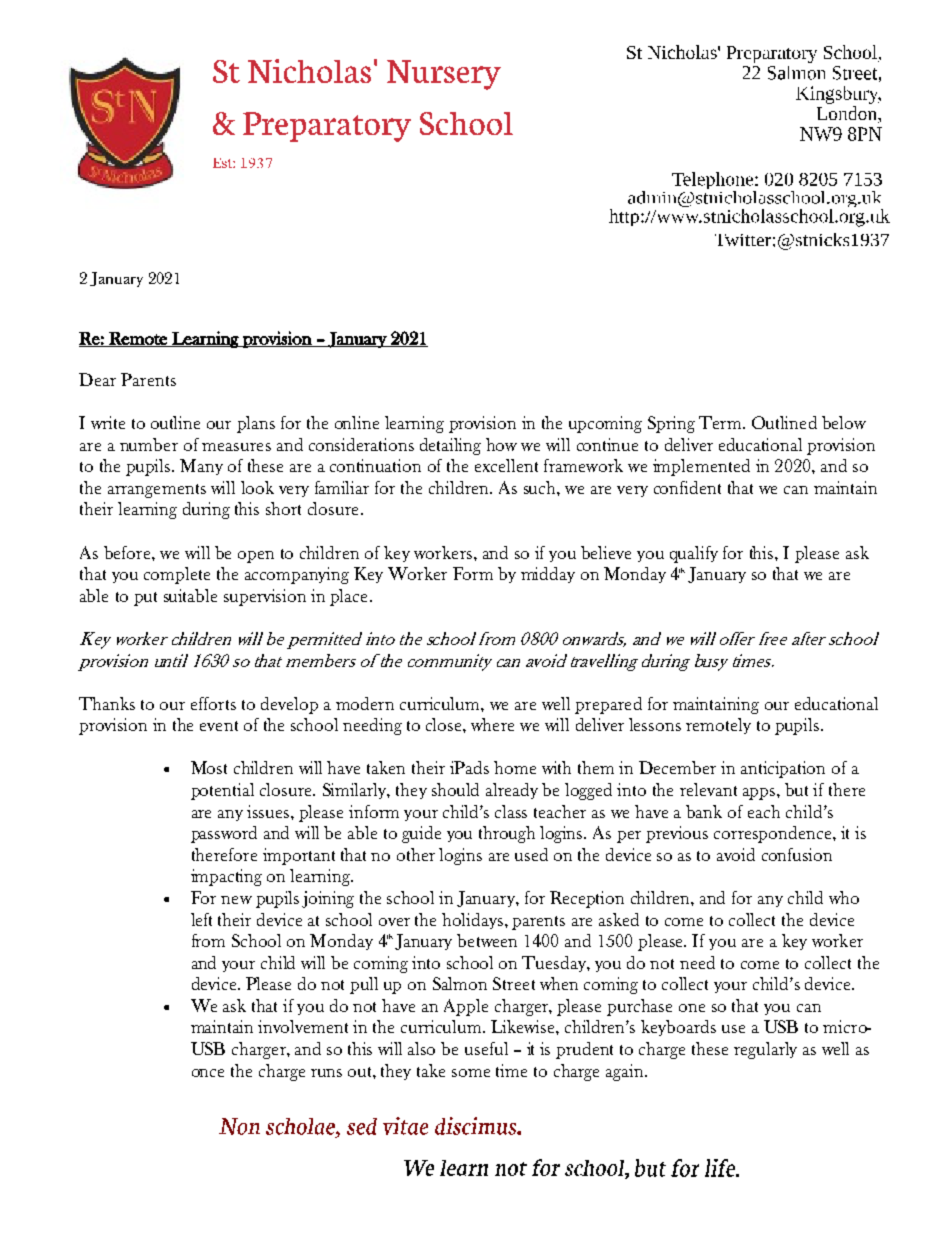 This page has width=952, height=1233. What do you see at coordinates (765, 1050) in the page?
I see `regularly` at bounding box center [765, 1050].
